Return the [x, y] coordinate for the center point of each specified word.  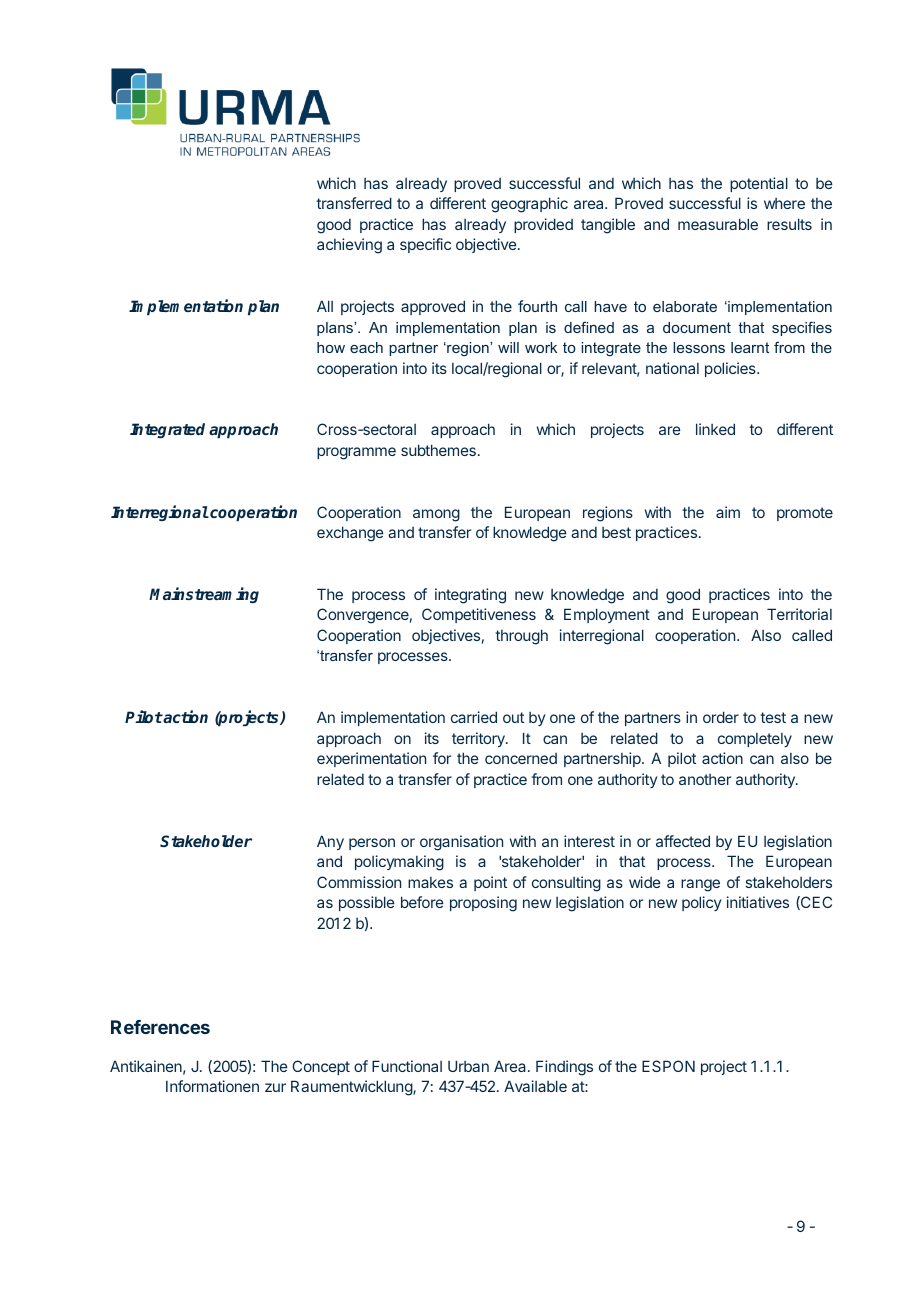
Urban [468, 1066]
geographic [529, 205]
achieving [349, 246]
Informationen [212, 1086]
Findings [564, 1068]
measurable [718, 224]
